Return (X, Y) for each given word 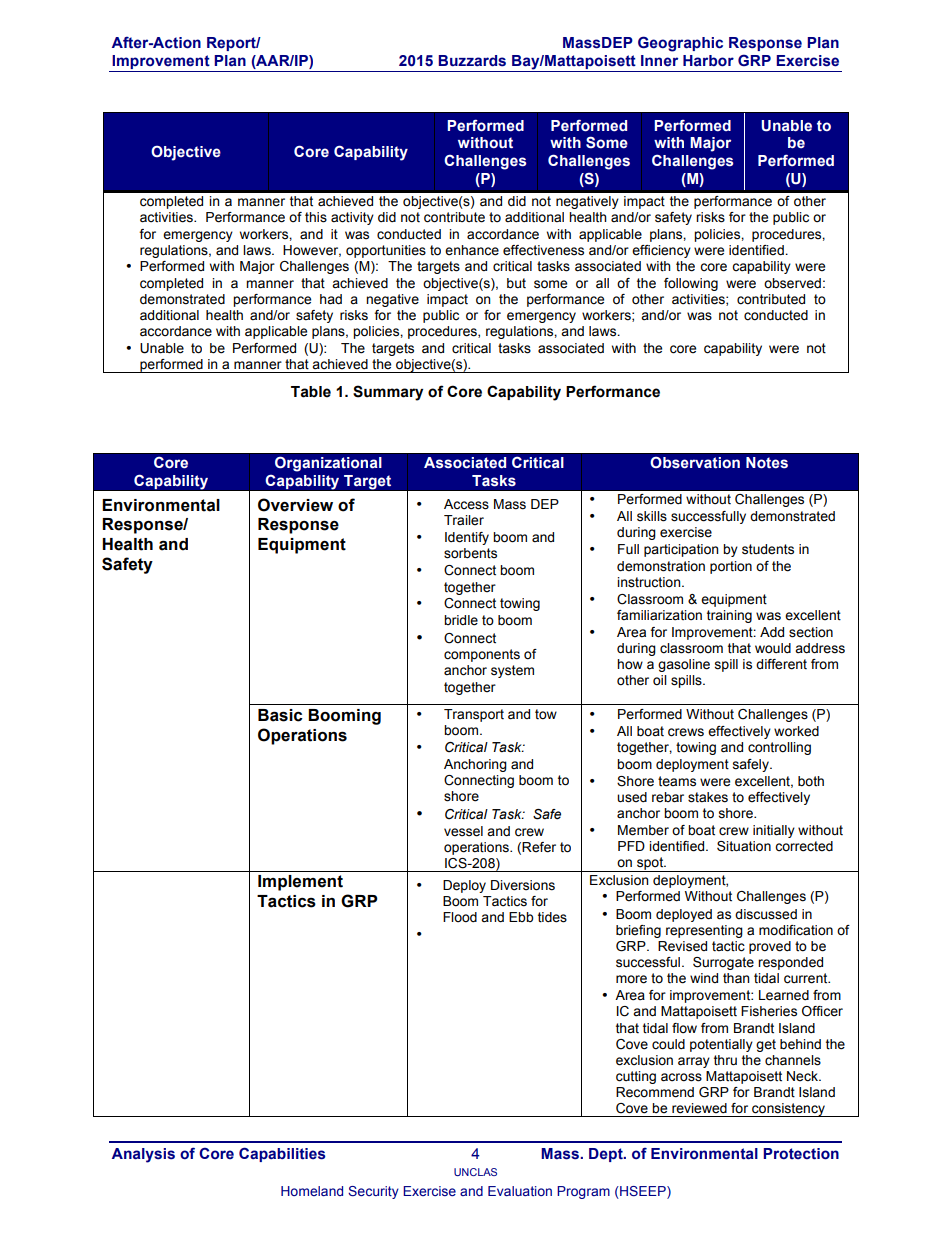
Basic (280, 715)
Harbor (708, 61)
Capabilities (282, 1154)
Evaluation (520, 1191)
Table (311, 392)
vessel (463, 831)
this (316, 217)
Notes (767, 463)
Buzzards (472, 61)
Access (466, 504)
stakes (708, 797)
